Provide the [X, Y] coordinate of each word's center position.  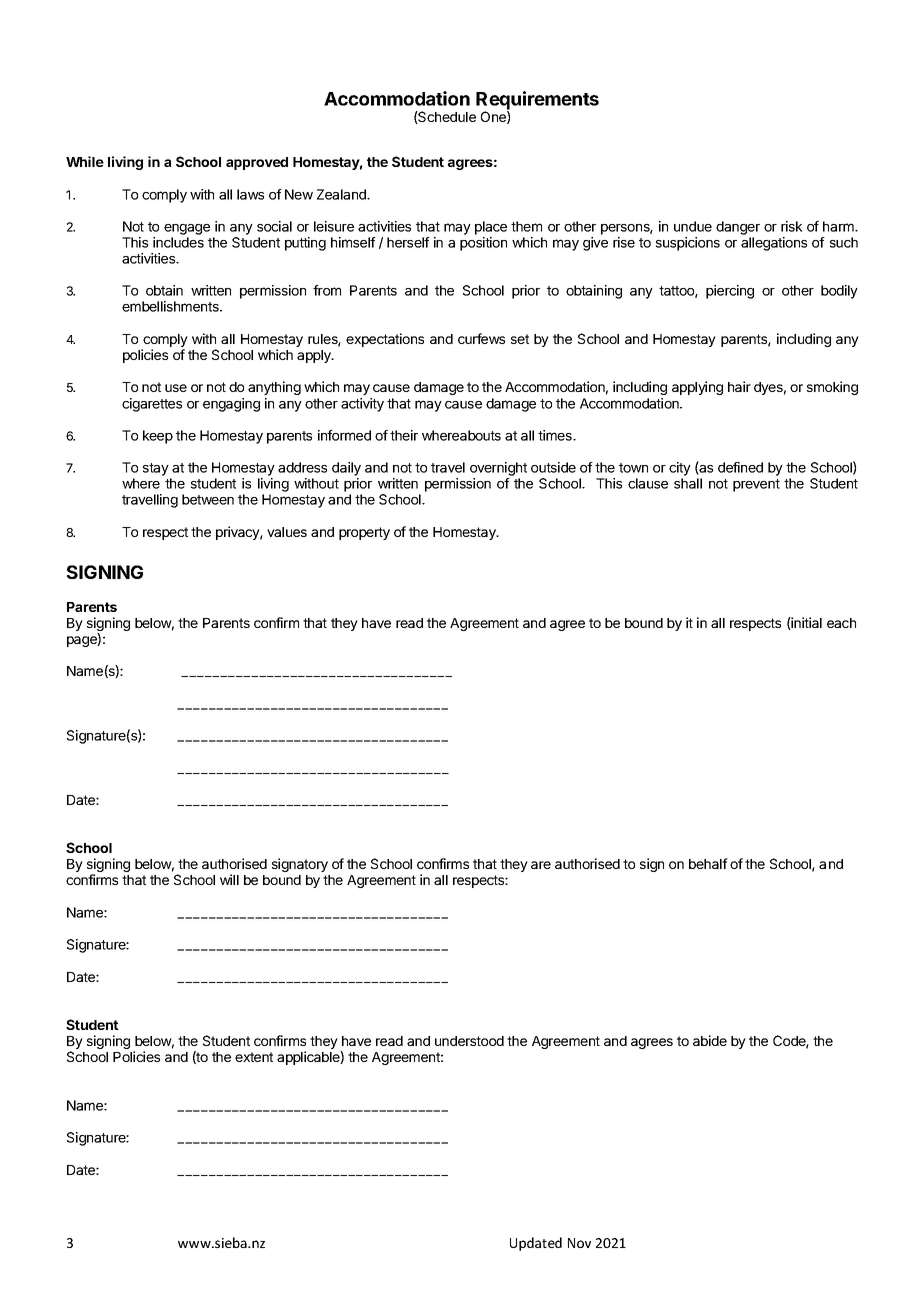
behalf [708, 863]
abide [710, 1040]
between [208, 499]
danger [738, 228]
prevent [756, 485]
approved [257, 163]
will [229, 879]
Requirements [537, 101]
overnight [498, 469]
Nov [579, 1243]
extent [254, 1057]
